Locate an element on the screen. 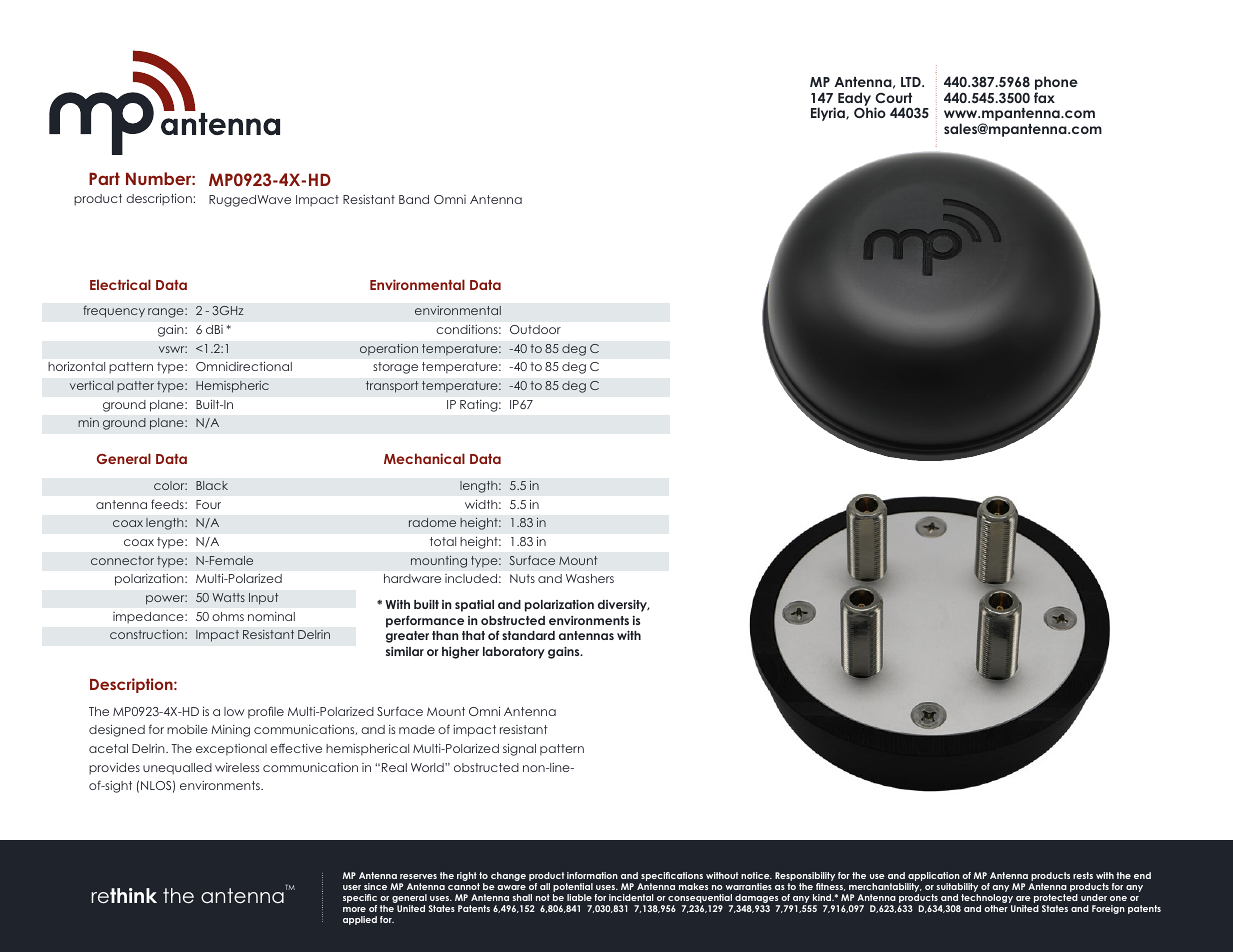 The height and width of the screenshot is (952, 1233). laboratory is located at coordinates (514, 653).
